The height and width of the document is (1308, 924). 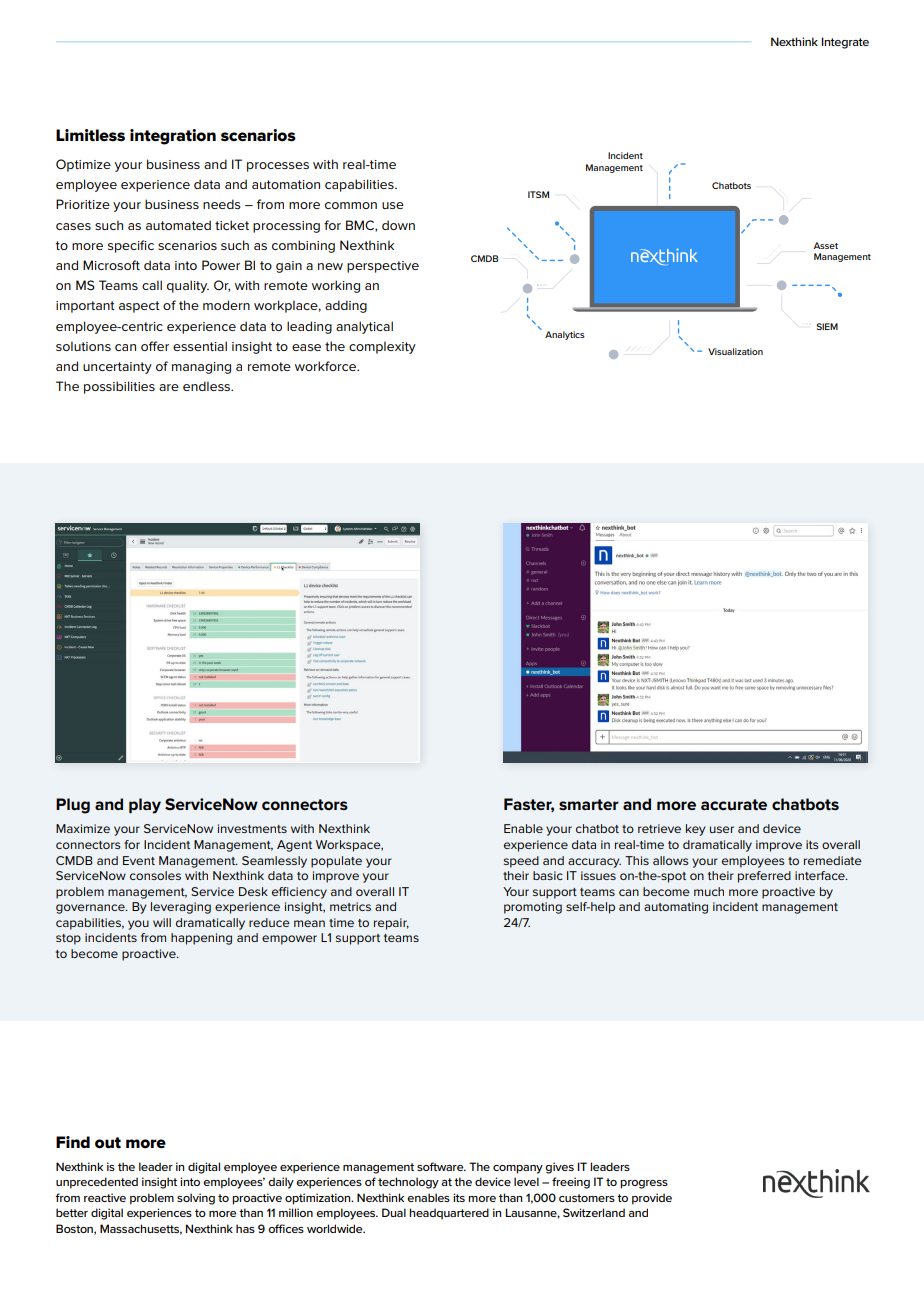 What do you see at coordinates (145, 806) in the document?
I see `play` at bounding box center [145, 806].
